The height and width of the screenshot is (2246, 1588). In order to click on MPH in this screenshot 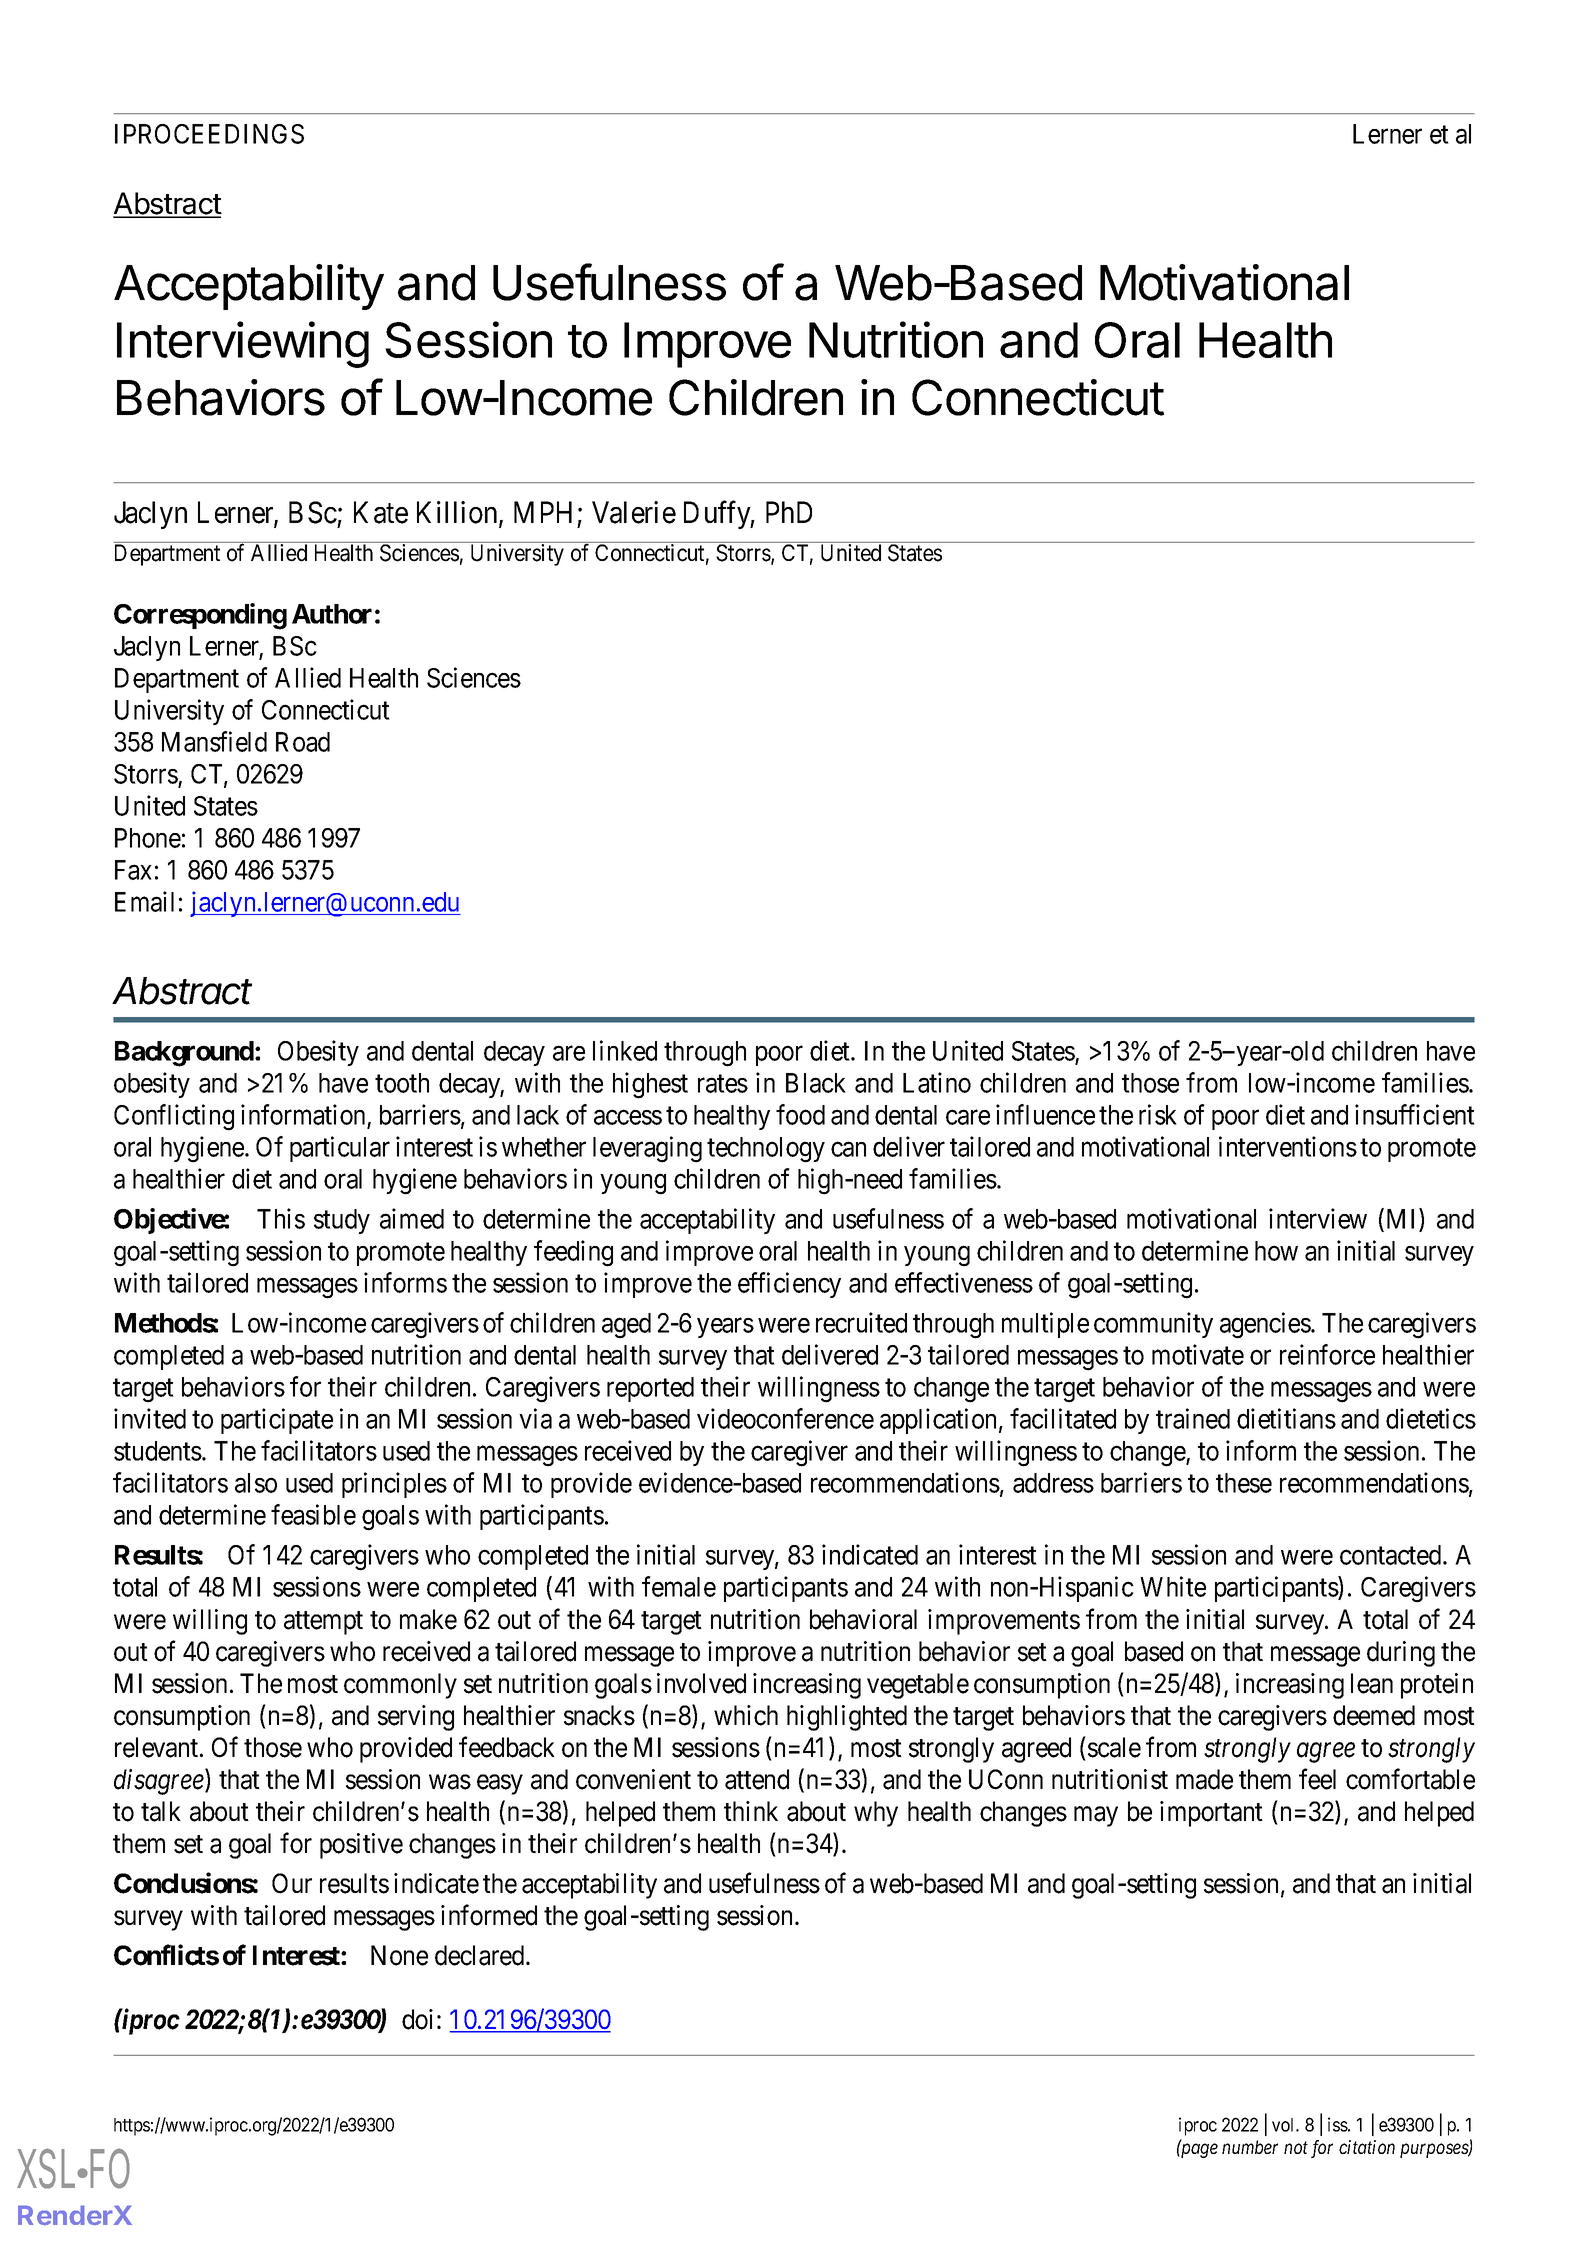, I will do `click(543, 512)`.
